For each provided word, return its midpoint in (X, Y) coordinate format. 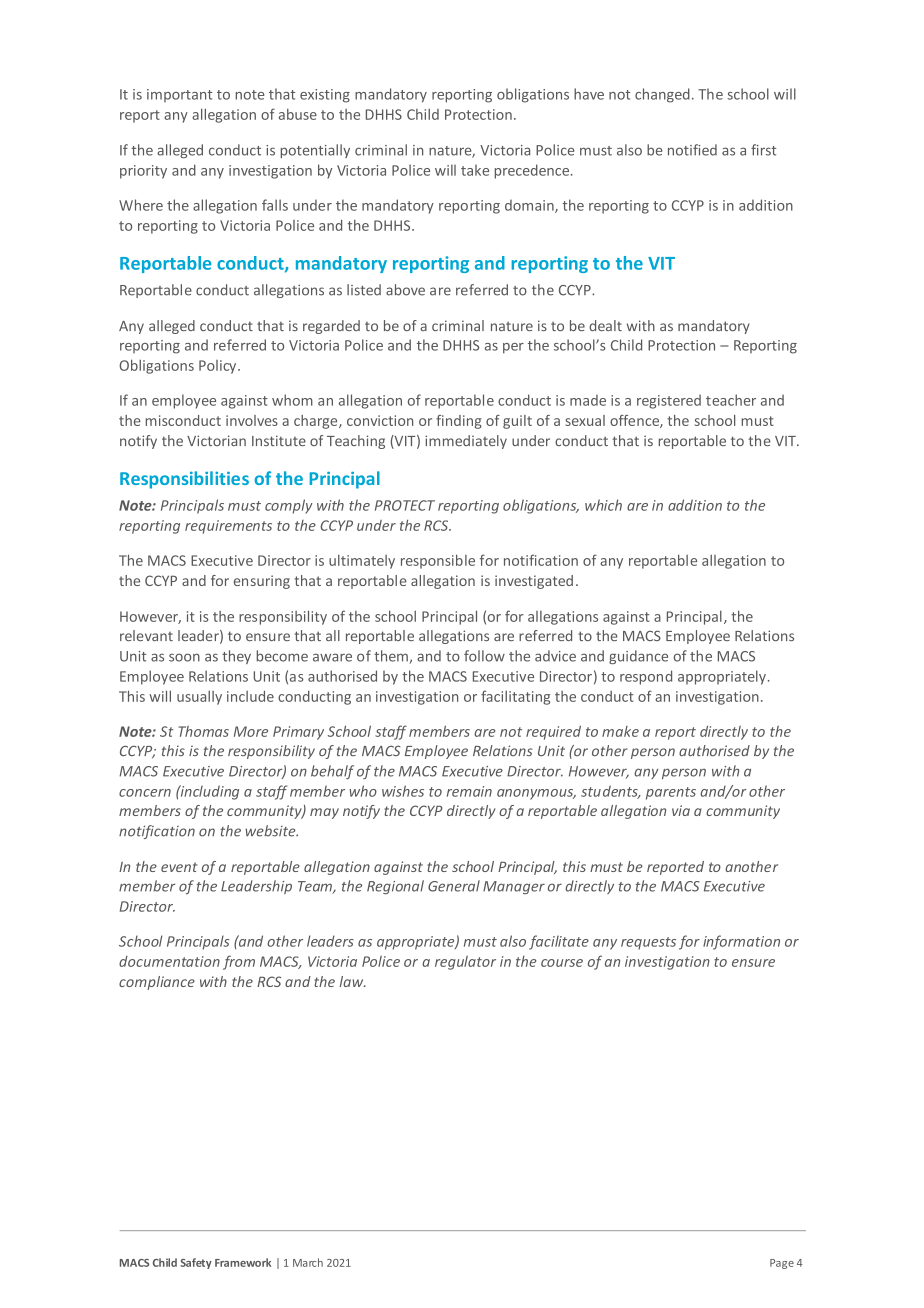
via (681, 810)
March (308, 1262)
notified (692, 150)
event (179, 867)
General (454, 886)
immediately (466, 442)
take (475, 170)
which (603, 505)
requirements (228, 527)
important (179, 95)
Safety (196, 1263)
